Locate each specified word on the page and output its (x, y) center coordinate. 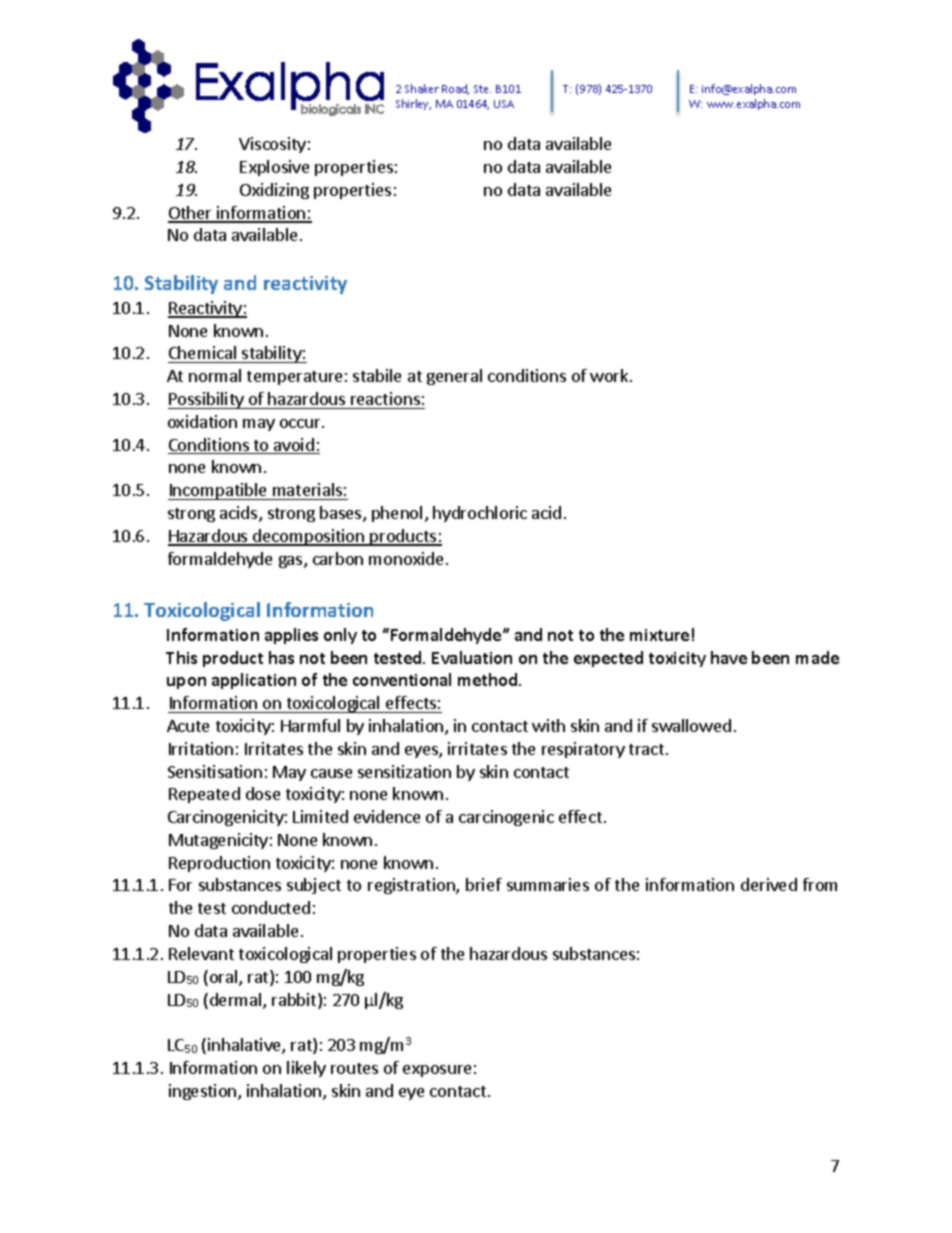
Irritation (201, 748)
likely (306, 1069)
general (454, 377)
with (548, 725)
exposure (437, 1071)
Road (455, 89)
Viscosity (272, 145)
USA (504, 104)
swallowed (691, 725)
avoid (294, 446)
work (610, 375)
